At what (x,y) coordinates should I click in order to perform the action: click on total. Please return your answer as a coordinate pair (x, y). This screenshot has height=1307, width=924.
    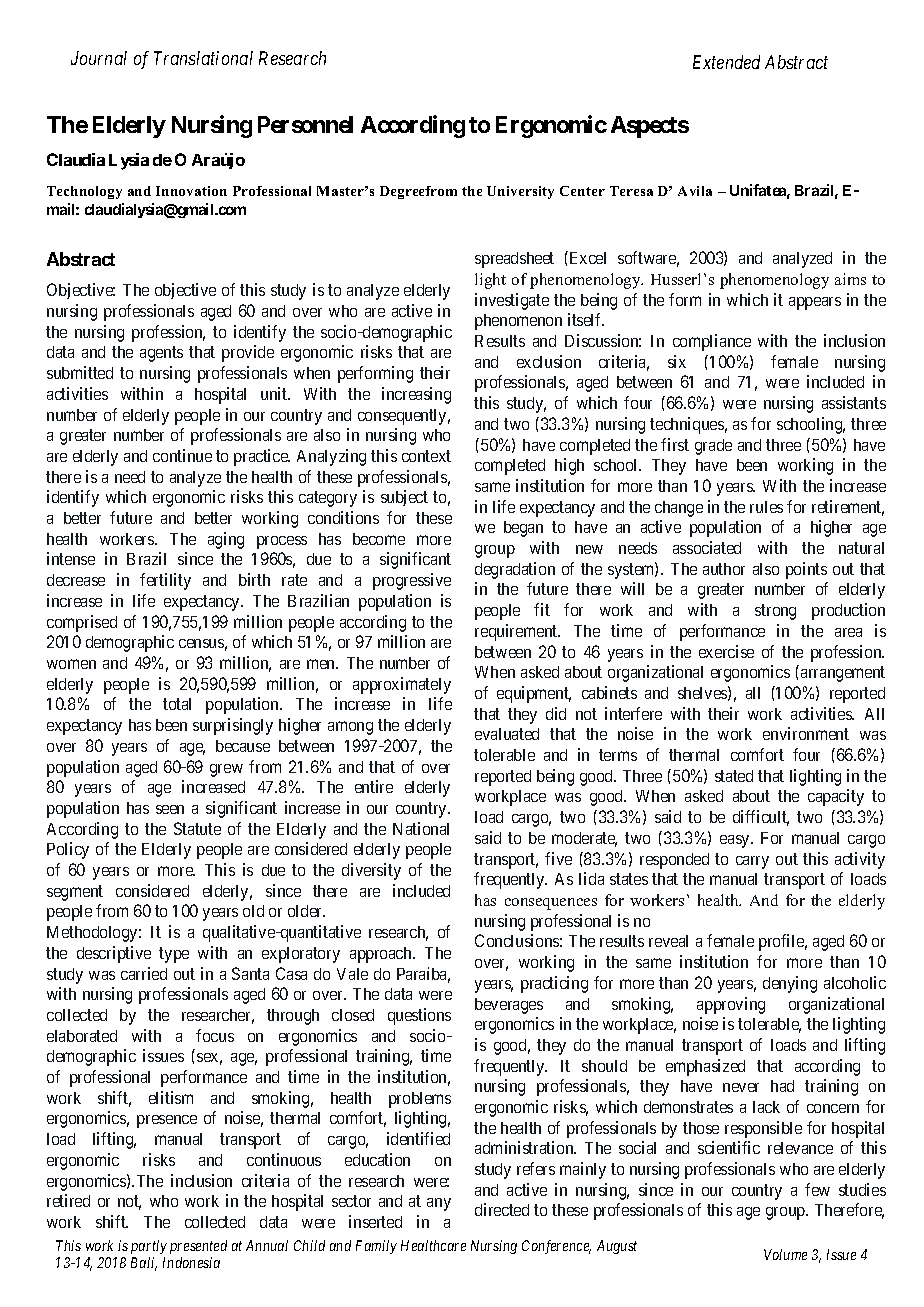
    Looking at the image, I should click on (177, 704).
